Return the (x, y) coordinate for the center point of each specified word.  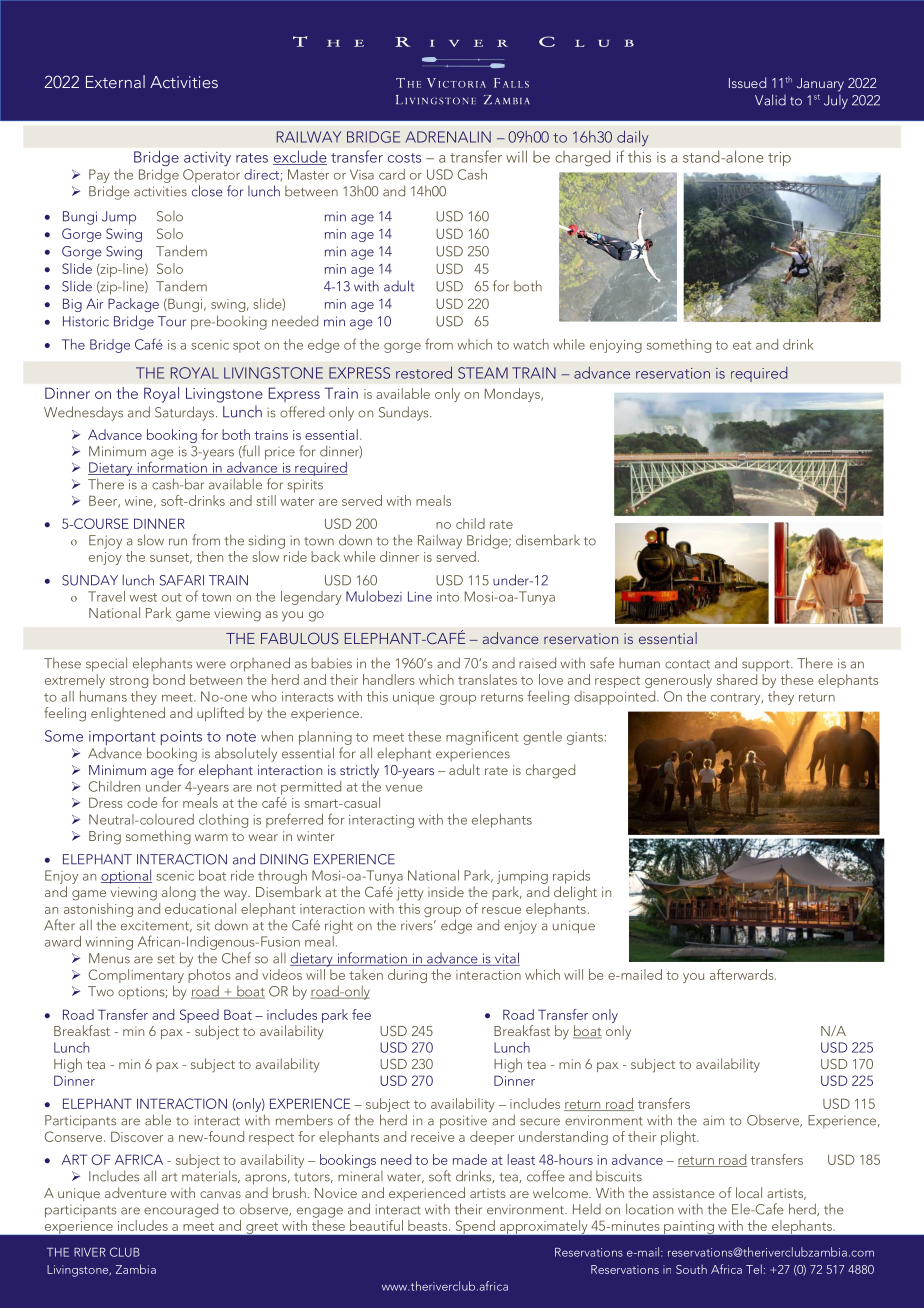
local (749, 1192)
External (115, 81)
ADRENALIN (448, 137)
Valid (770, 100)
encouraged (181, 1210)
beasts (429, 1225)
